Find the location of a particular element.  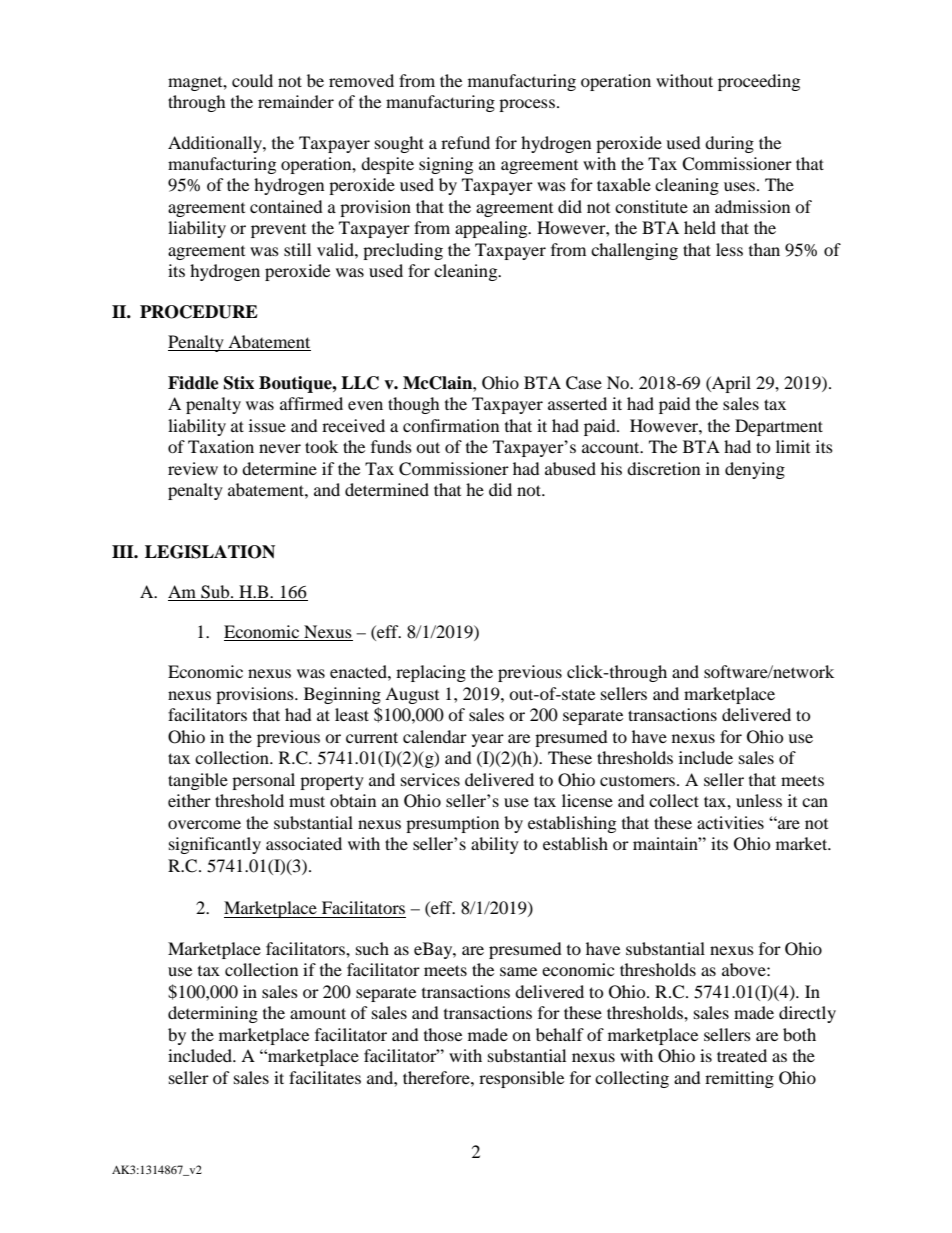

replacing is located at coordinates (431, 673).
